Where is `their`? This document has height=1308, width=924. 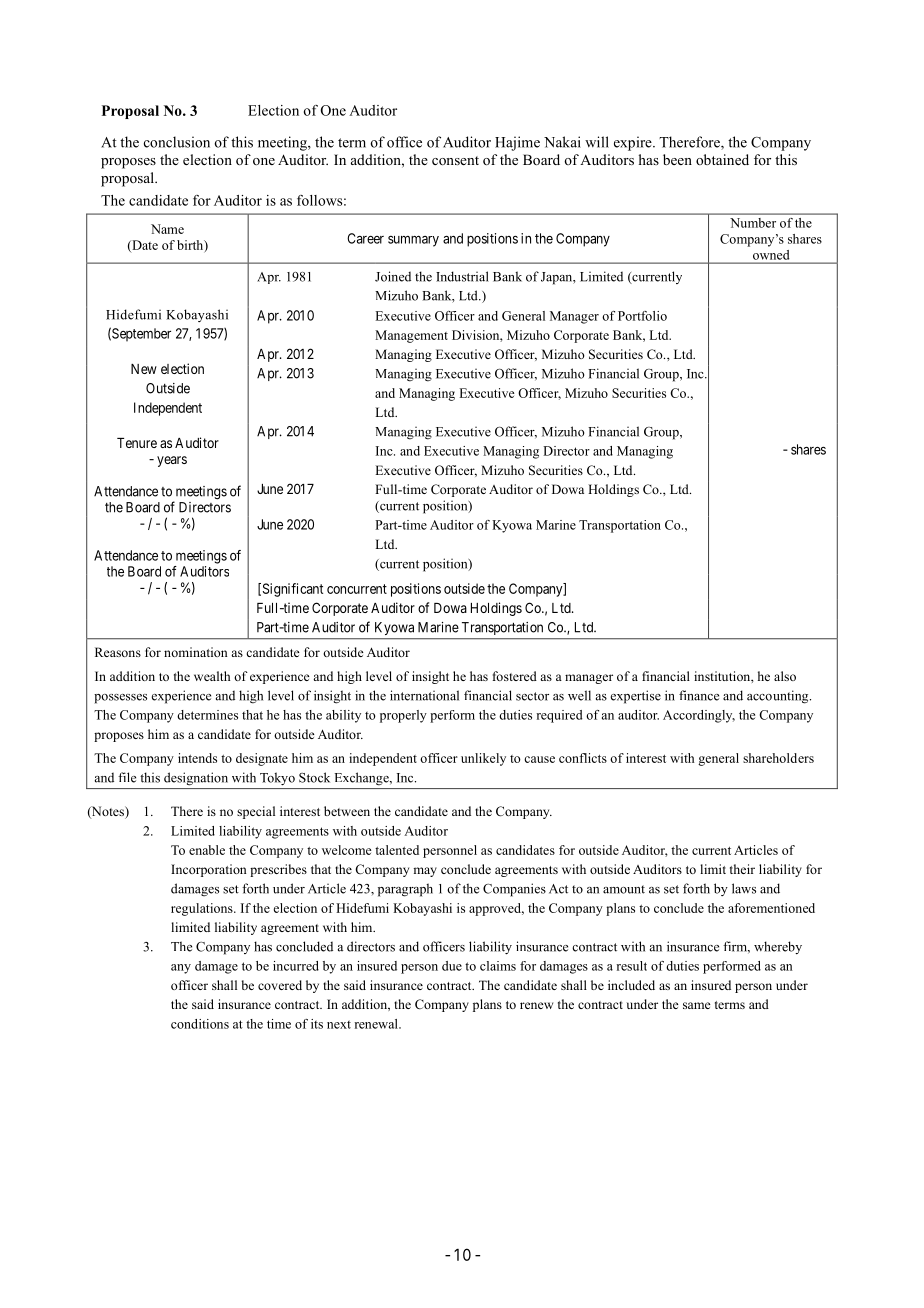 their is located at coordinates (742, 869).
